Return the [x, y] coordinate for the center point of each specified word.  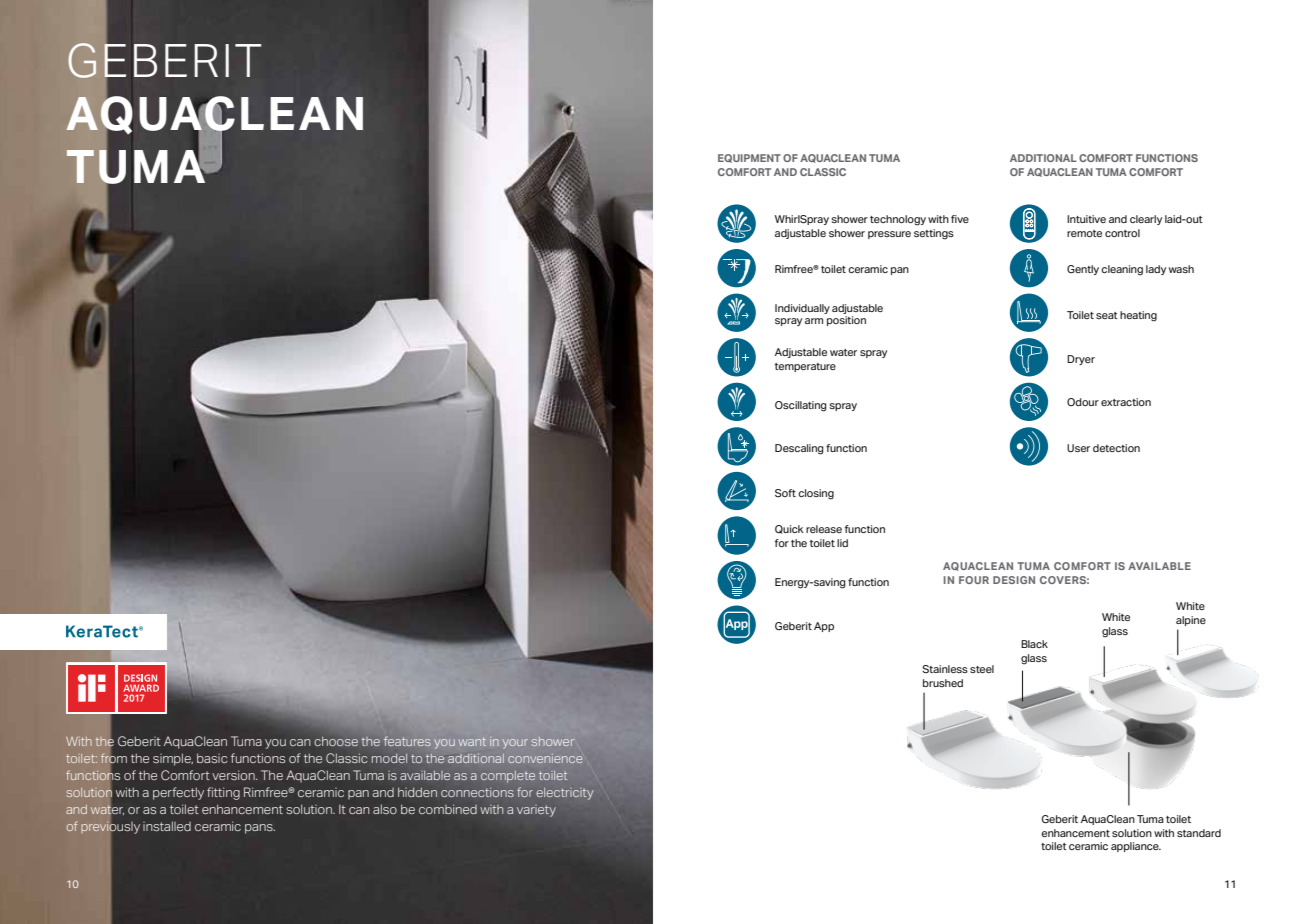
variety [536, 811]
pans [260, 829]
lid [842, 543]
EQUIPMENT [749, 158]
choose [336, 741]
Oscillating [801, 406]
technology [898, 220]
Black [1034, 644]
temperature [805, 367]
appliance [1136, 847]
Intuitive [1086, 219]
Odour [1083, 402]
